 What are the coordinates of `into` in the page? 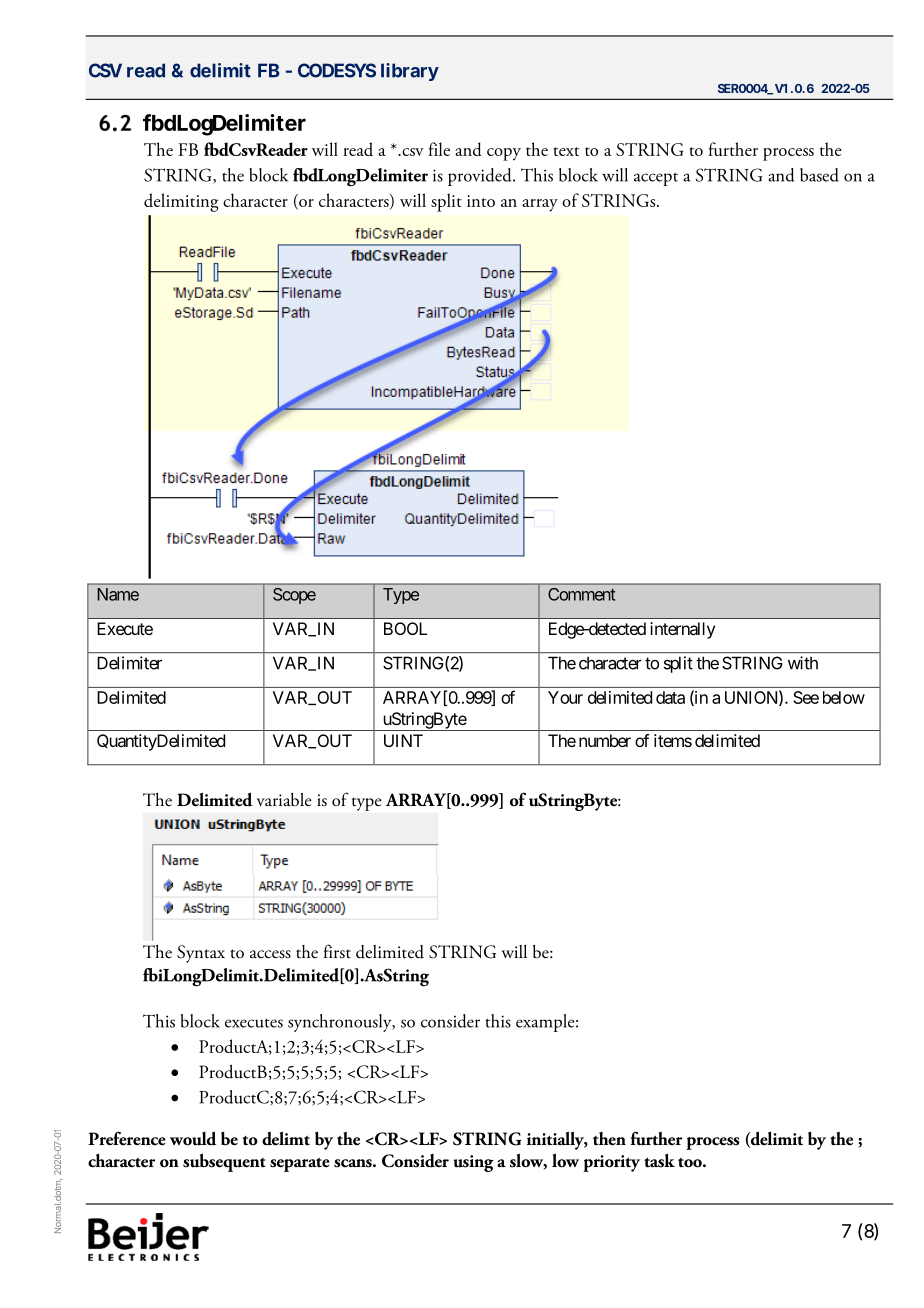 It's located at (481, 201).
